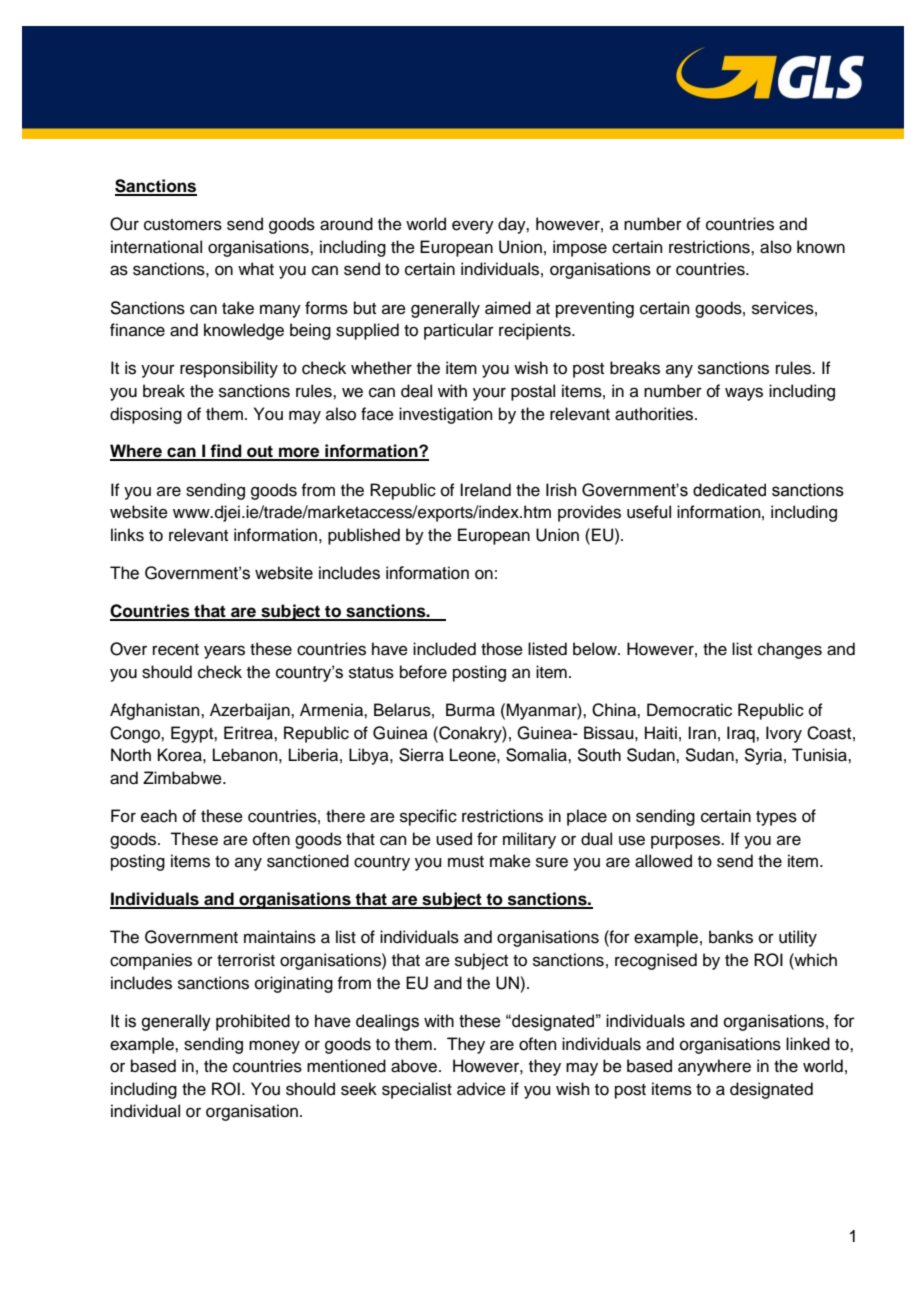 This document has width=924, height=1308. What do you see at coordinates (466, 862) in the document?
I see `must` at bounding box center [466, 862].
